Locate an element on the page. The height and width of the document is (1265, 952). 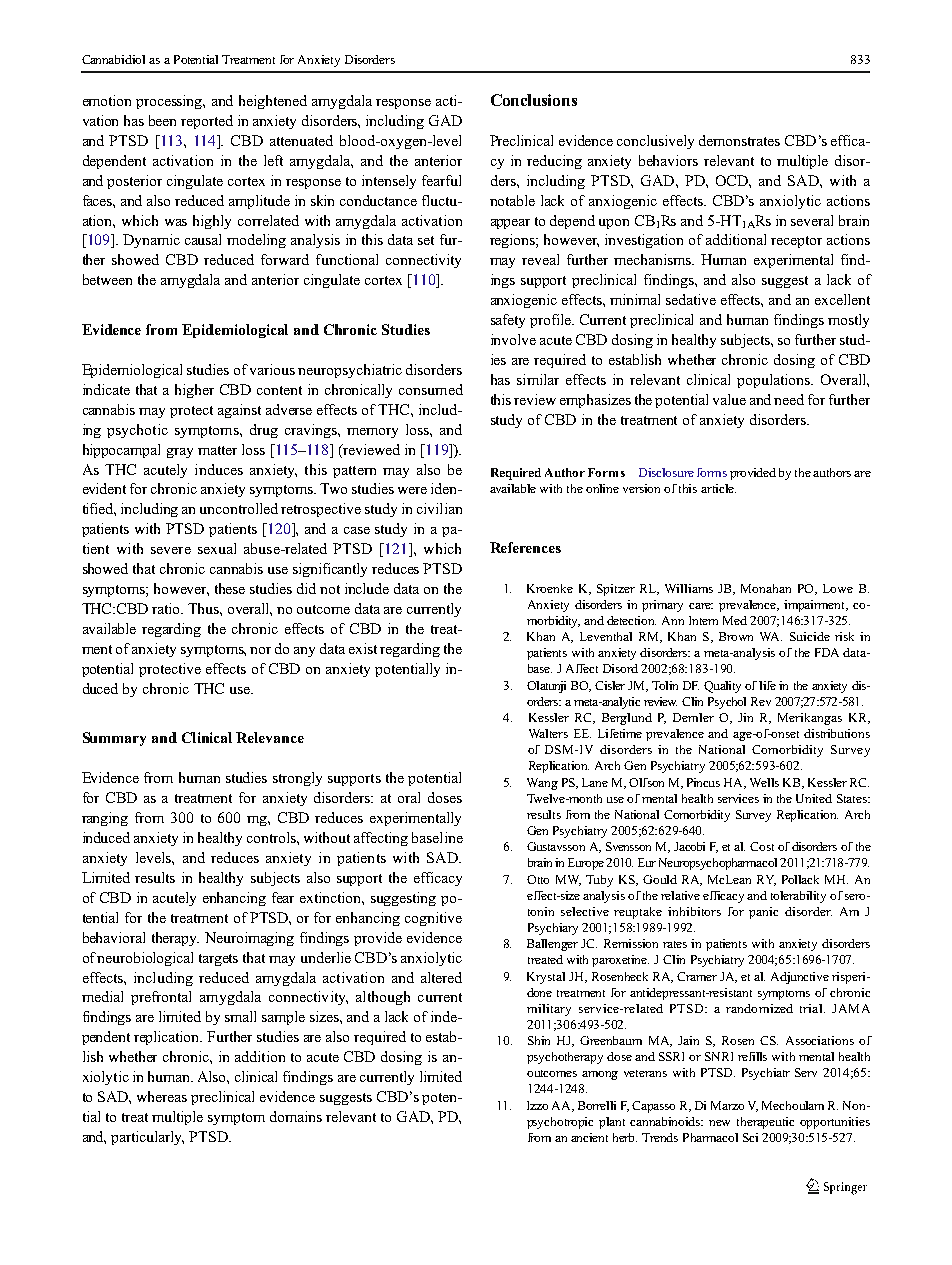
Wells is located at coordinates (764, 782).
